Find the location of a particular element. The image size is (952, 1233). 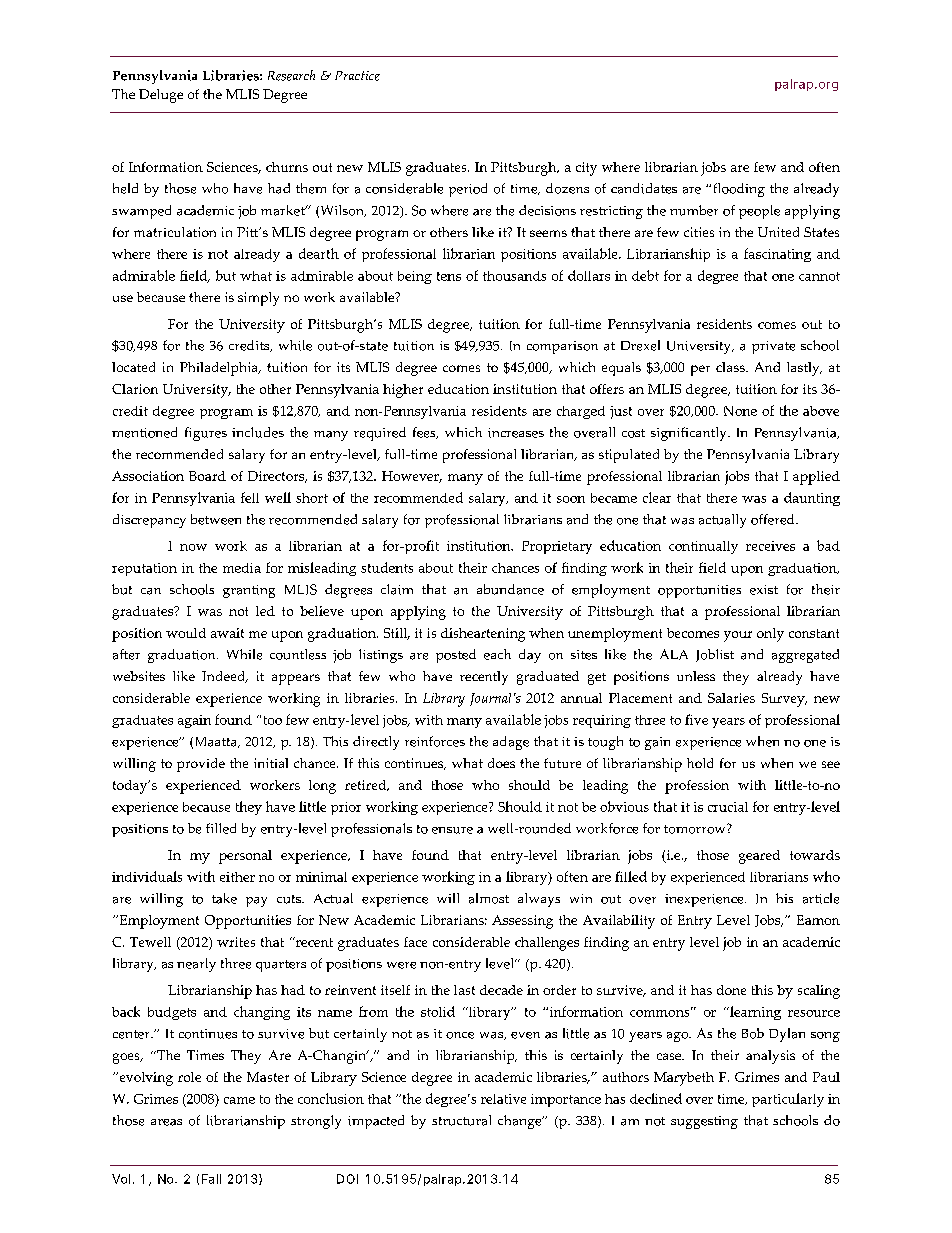

suggesting is located at coordinates (704, 1122).
